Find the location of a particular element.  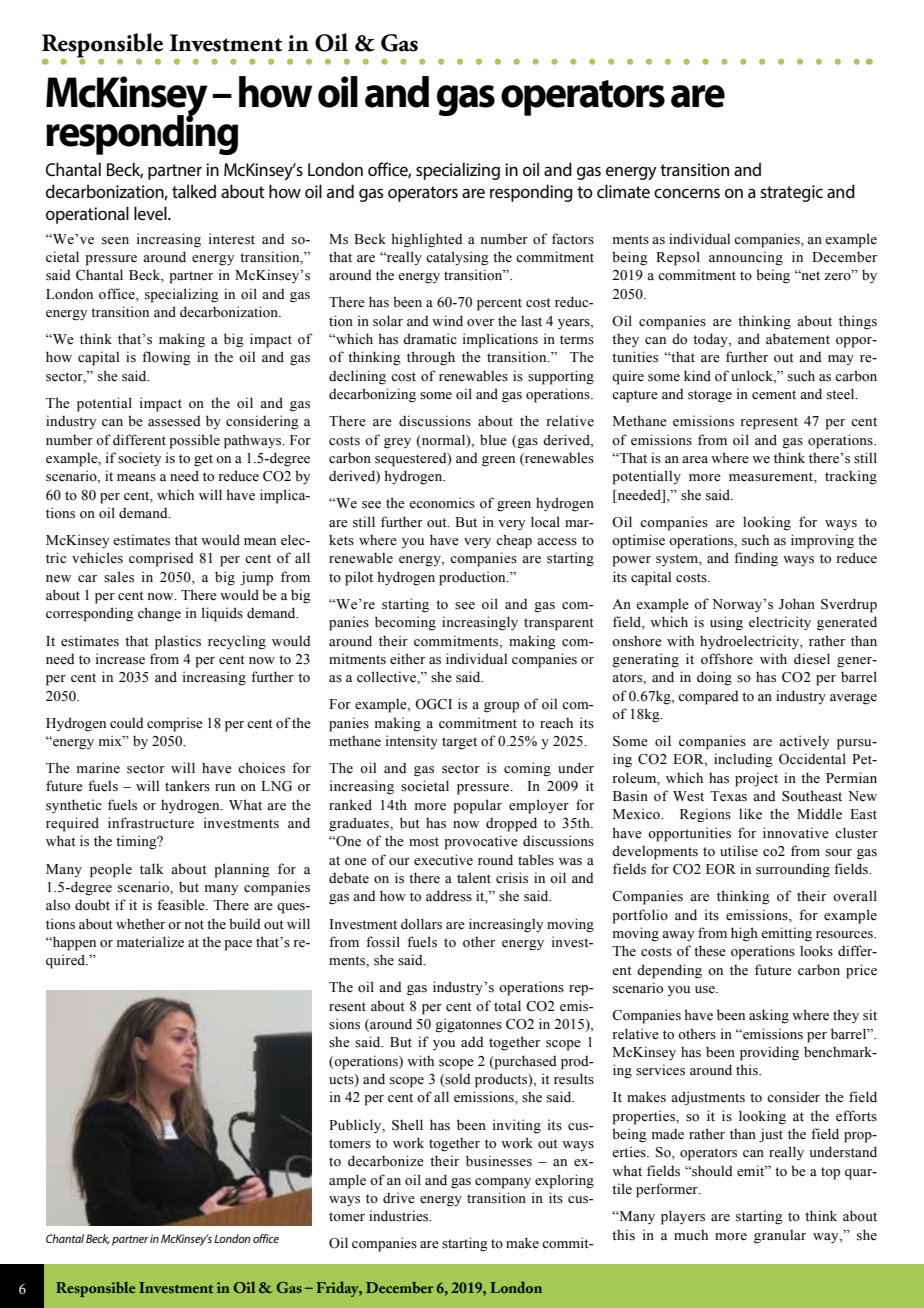

drive is located at coordinates (399, 1198).
